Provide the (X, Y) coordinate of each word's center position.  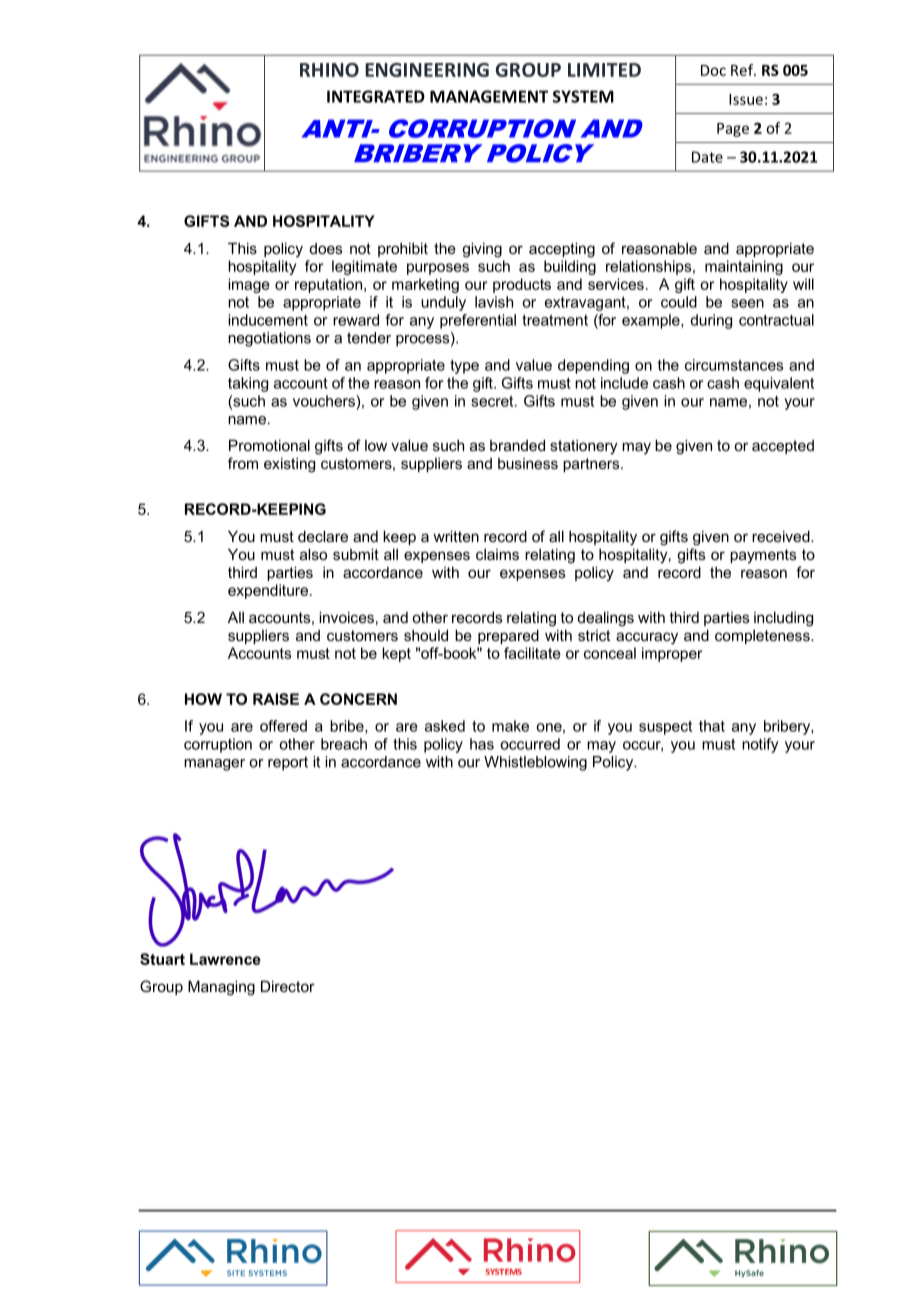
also (313, 554)
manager (214, 765)
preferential (478, 321)
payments (763, 556)
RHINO (329, 70)
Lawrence (225, 959)
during (711, 321)
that (712, 726)
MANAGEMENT (489, 96)
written (456, 536)
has (482, 744)
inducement (268, 320)
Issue (746, 99)
